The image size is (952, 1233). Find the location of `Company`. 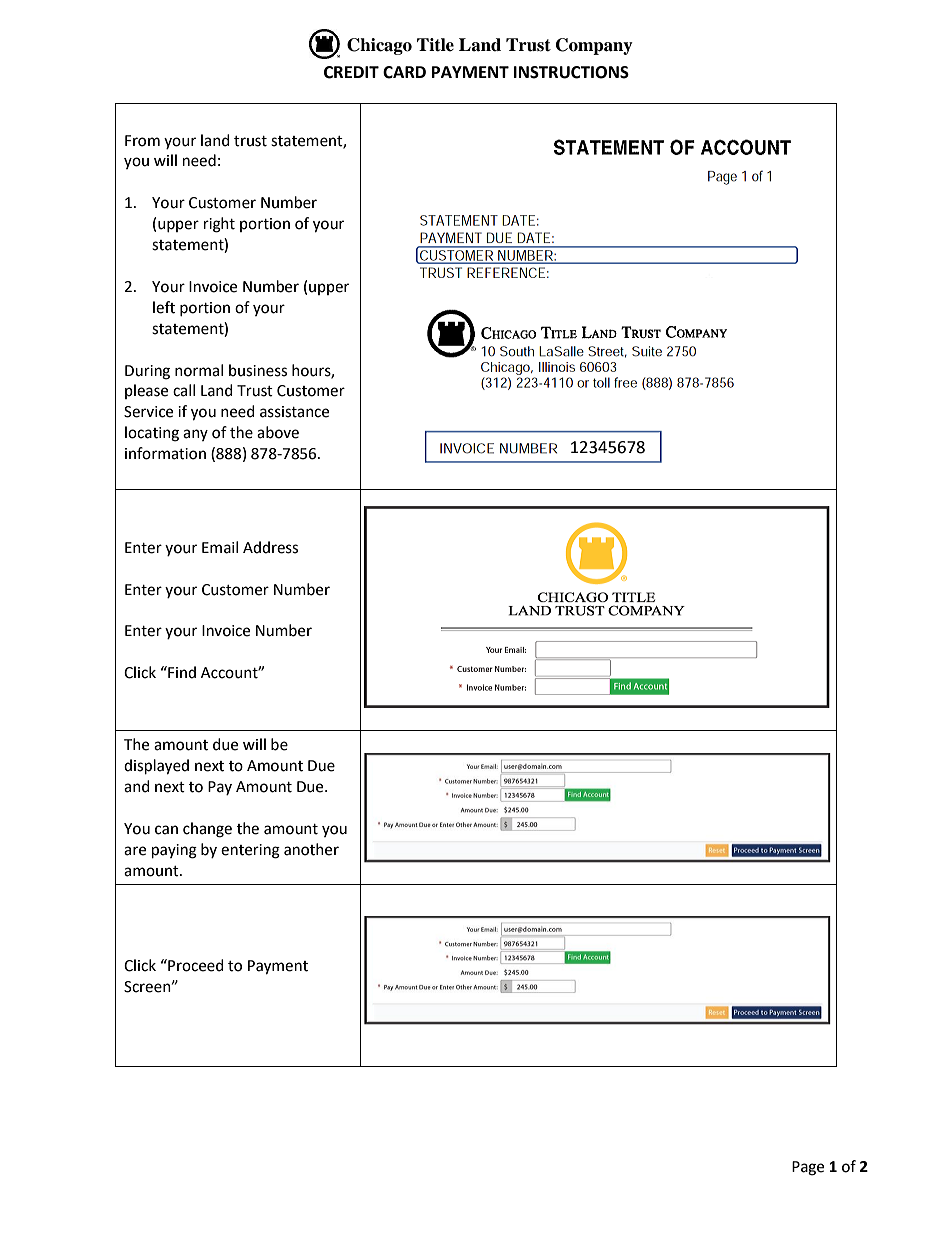

Company is located at coordinates (594, 46).
